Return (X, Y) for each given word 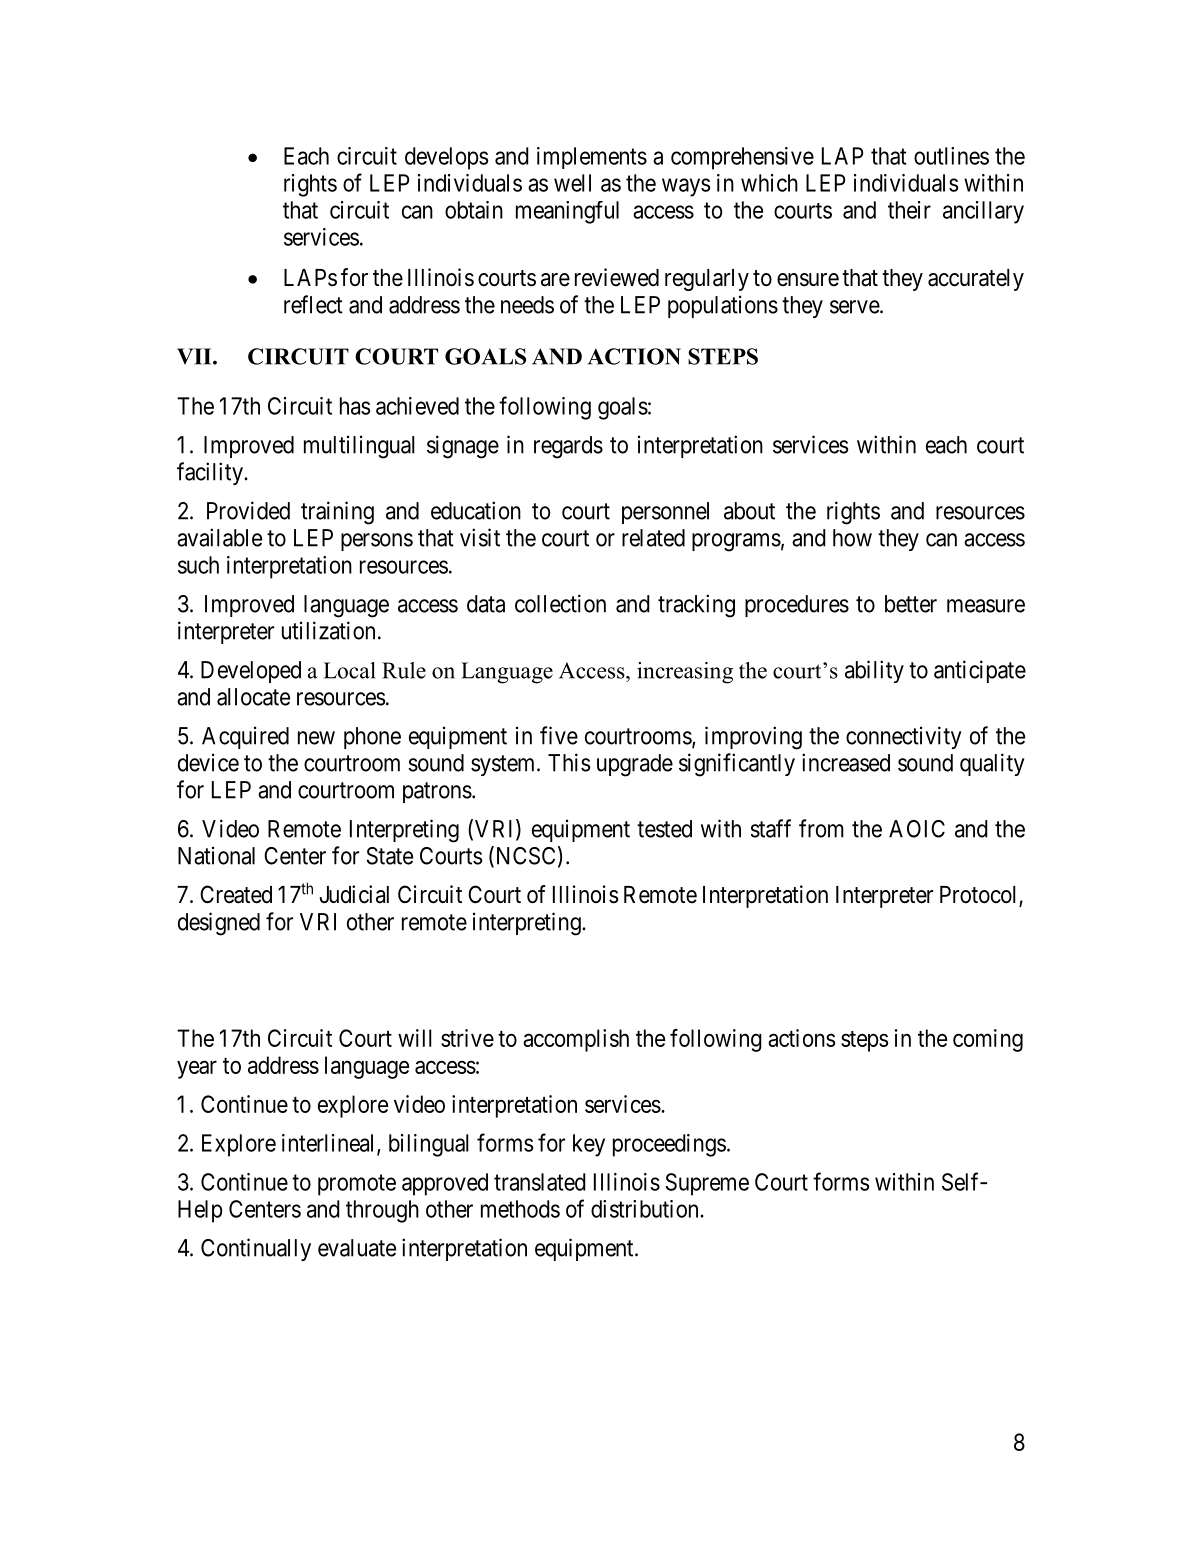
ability (874, 671)
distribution (646, 1209)
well (572, 183)
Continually (256, 1249)
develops (446, 158)
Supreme (707, 1184)
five (559, 735)
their (909, 210)
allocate (253, 697)
